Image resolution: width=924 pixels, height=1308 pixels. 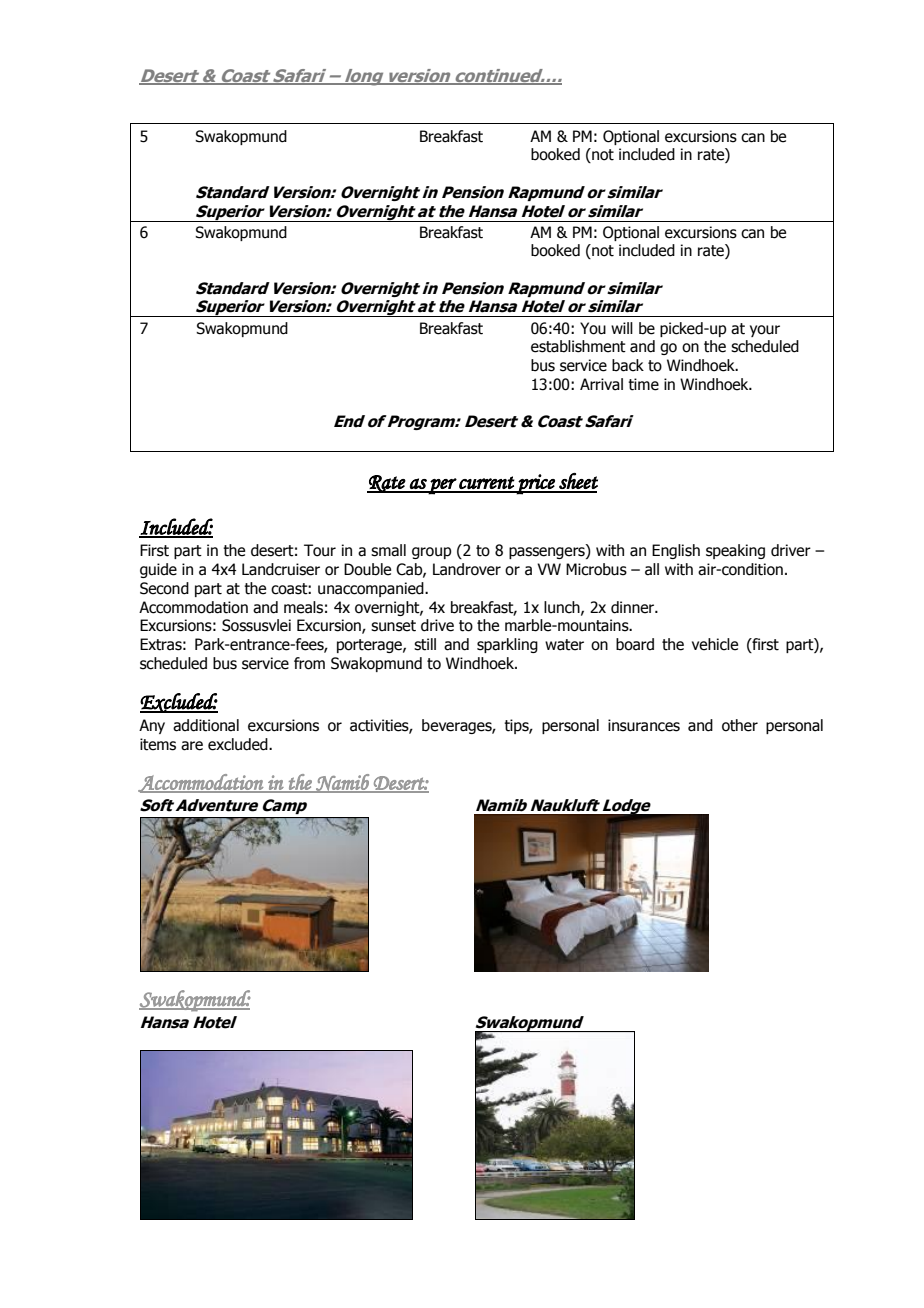 I want to click on Arrival, so click(x=601, y=384).
